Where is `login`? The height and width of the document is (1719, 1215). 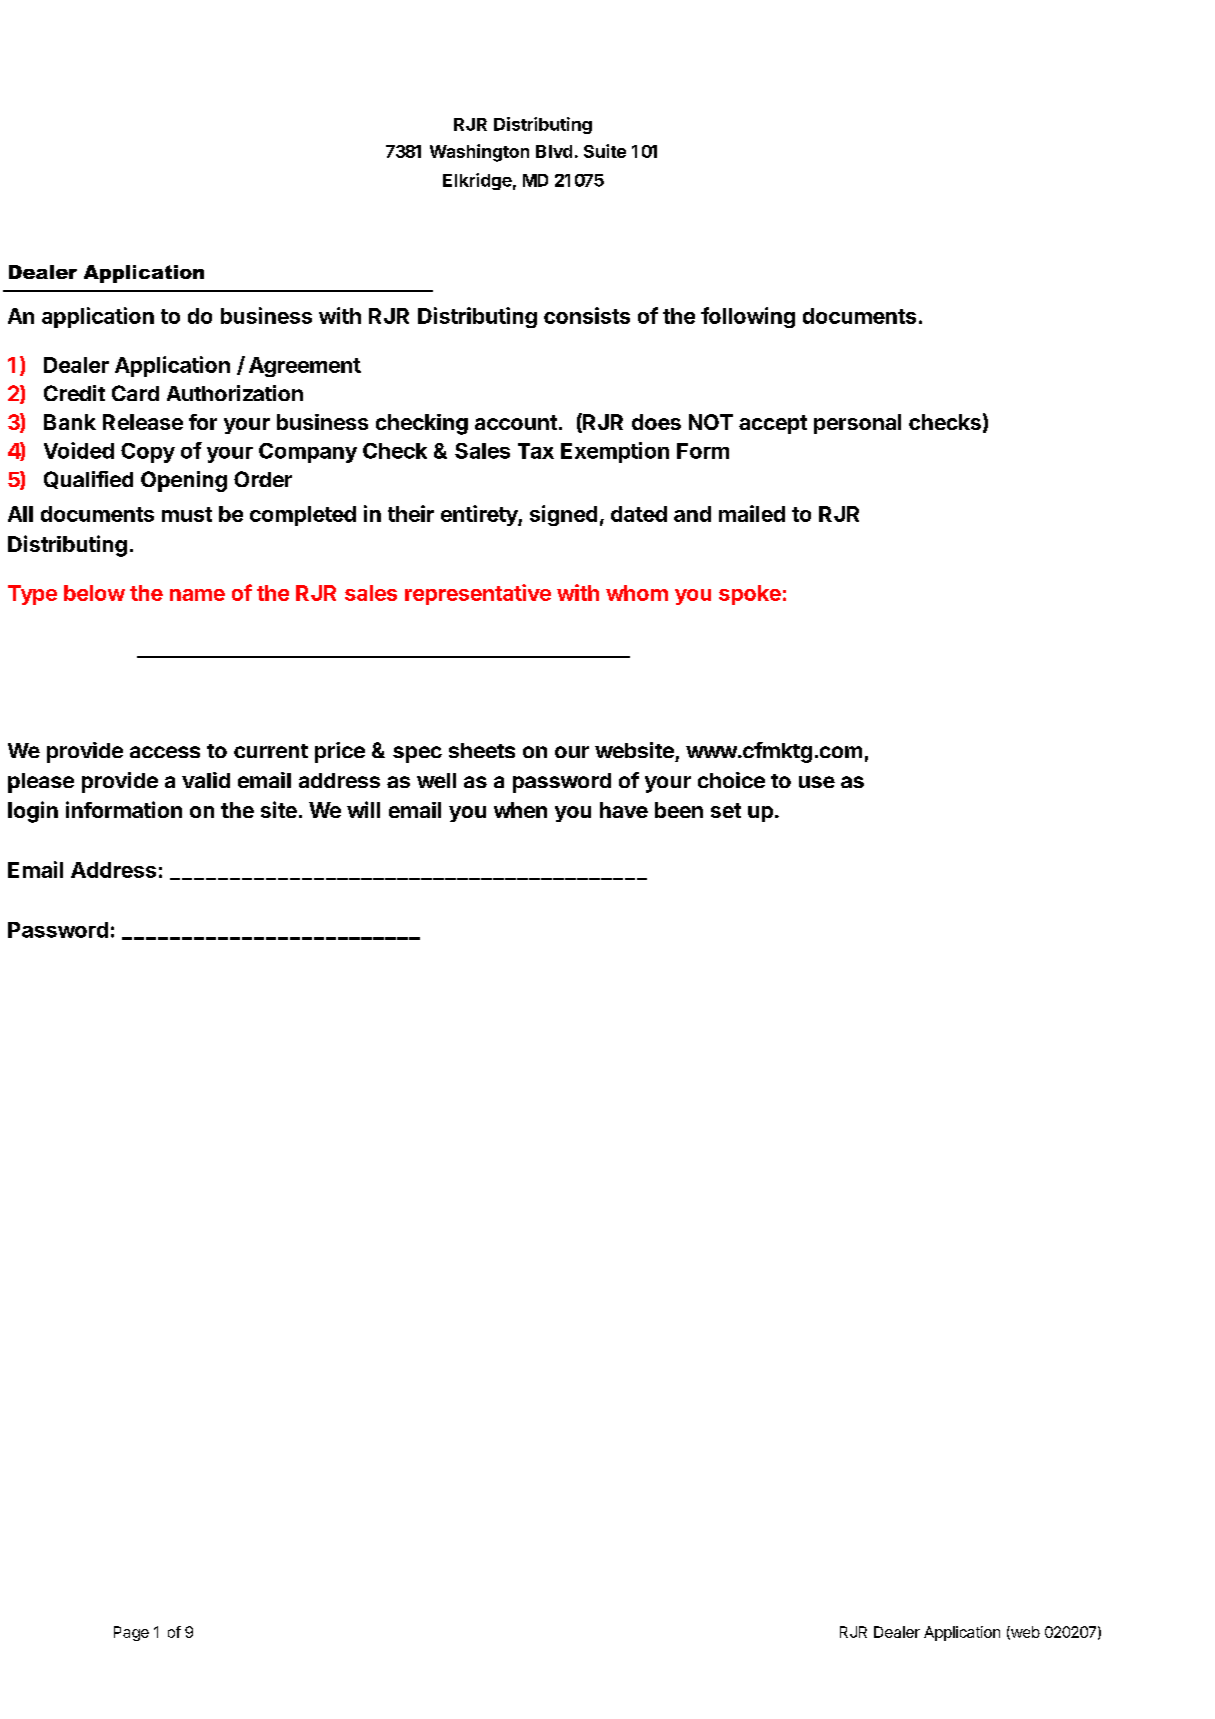
login is located at coordinates (33, 812).
